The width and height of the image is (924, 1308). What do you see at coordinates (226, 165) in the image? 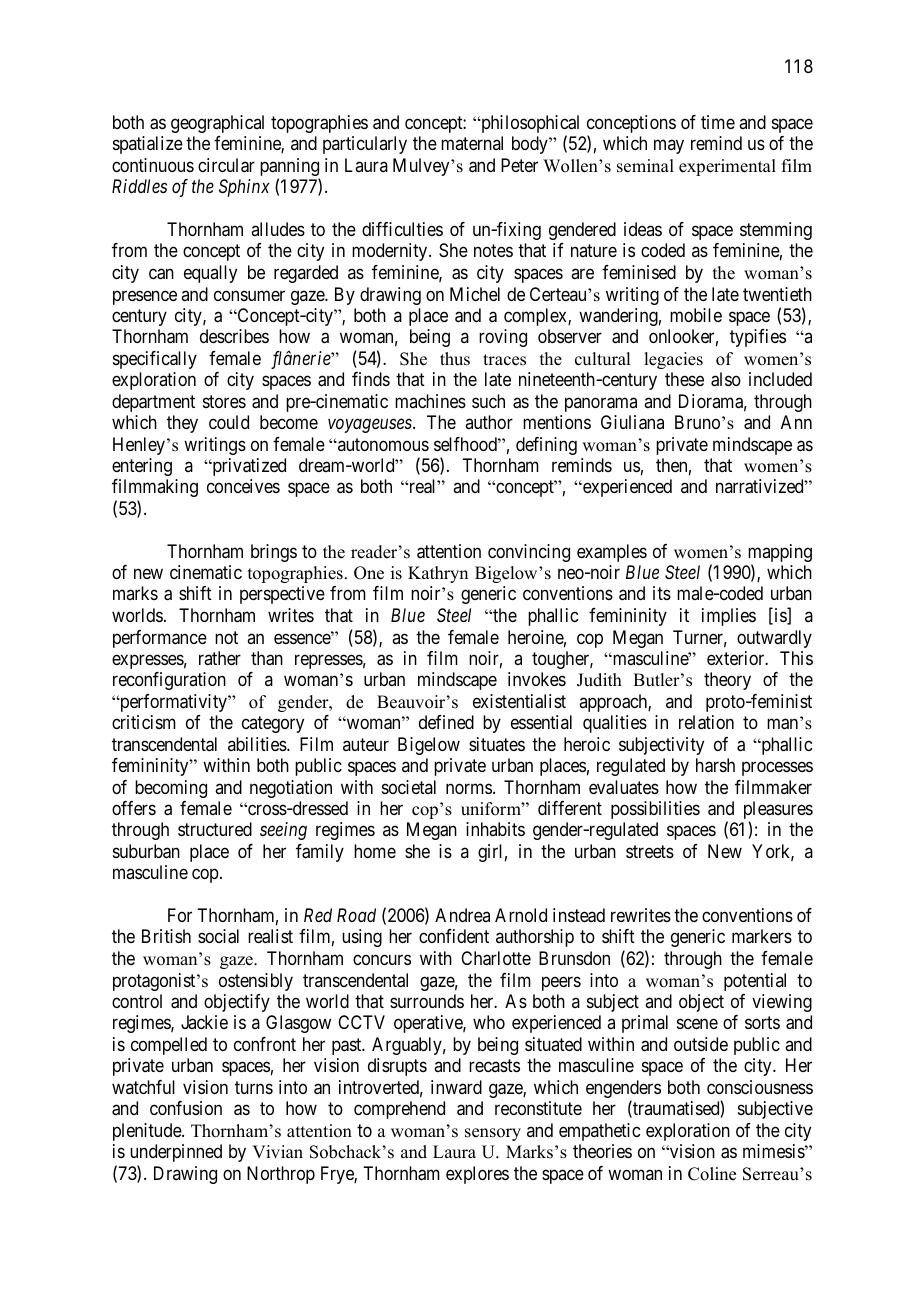
I see `circular` at bounding box center [226, 165].
